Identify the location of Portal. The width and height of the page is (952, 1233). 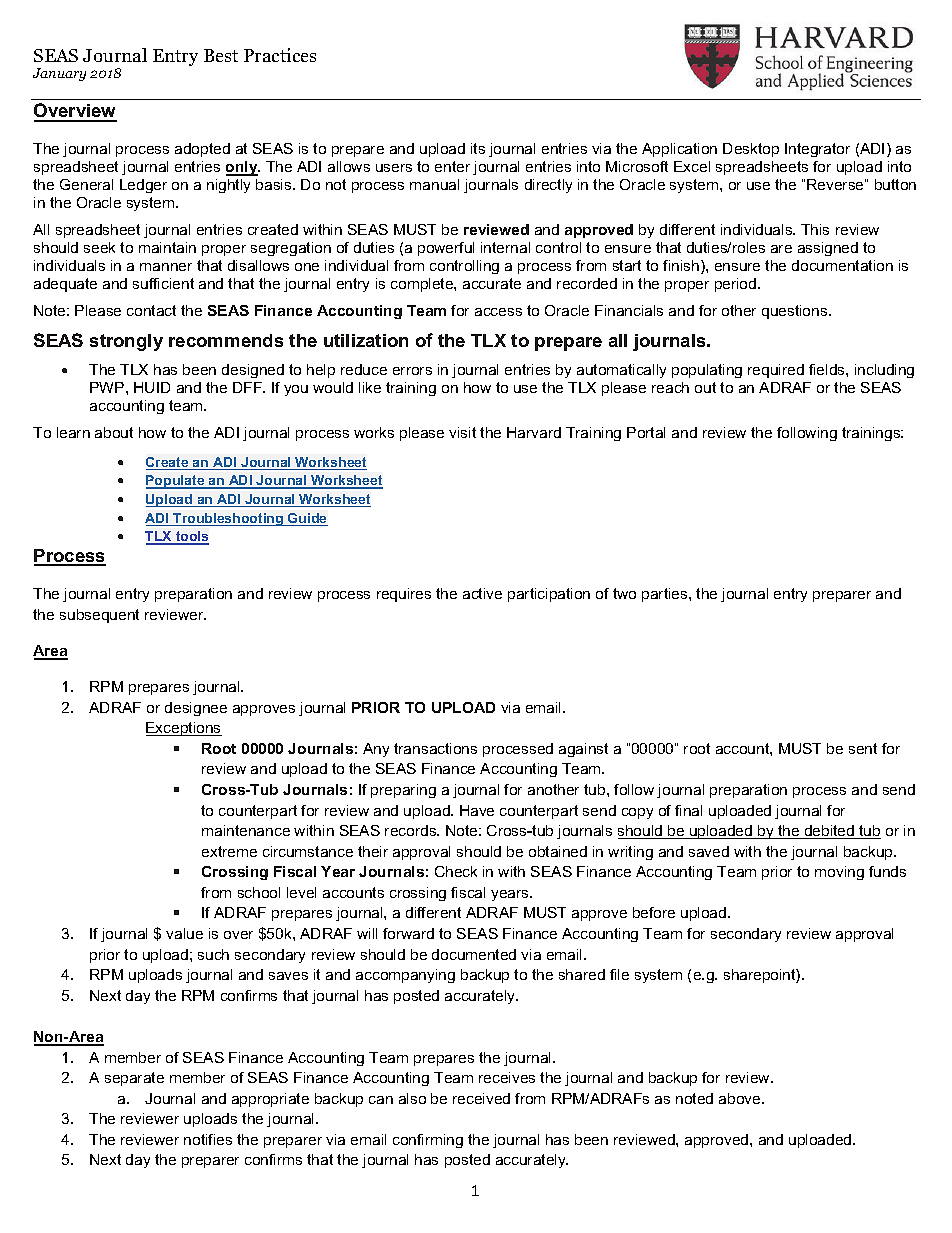
(646, 432).
